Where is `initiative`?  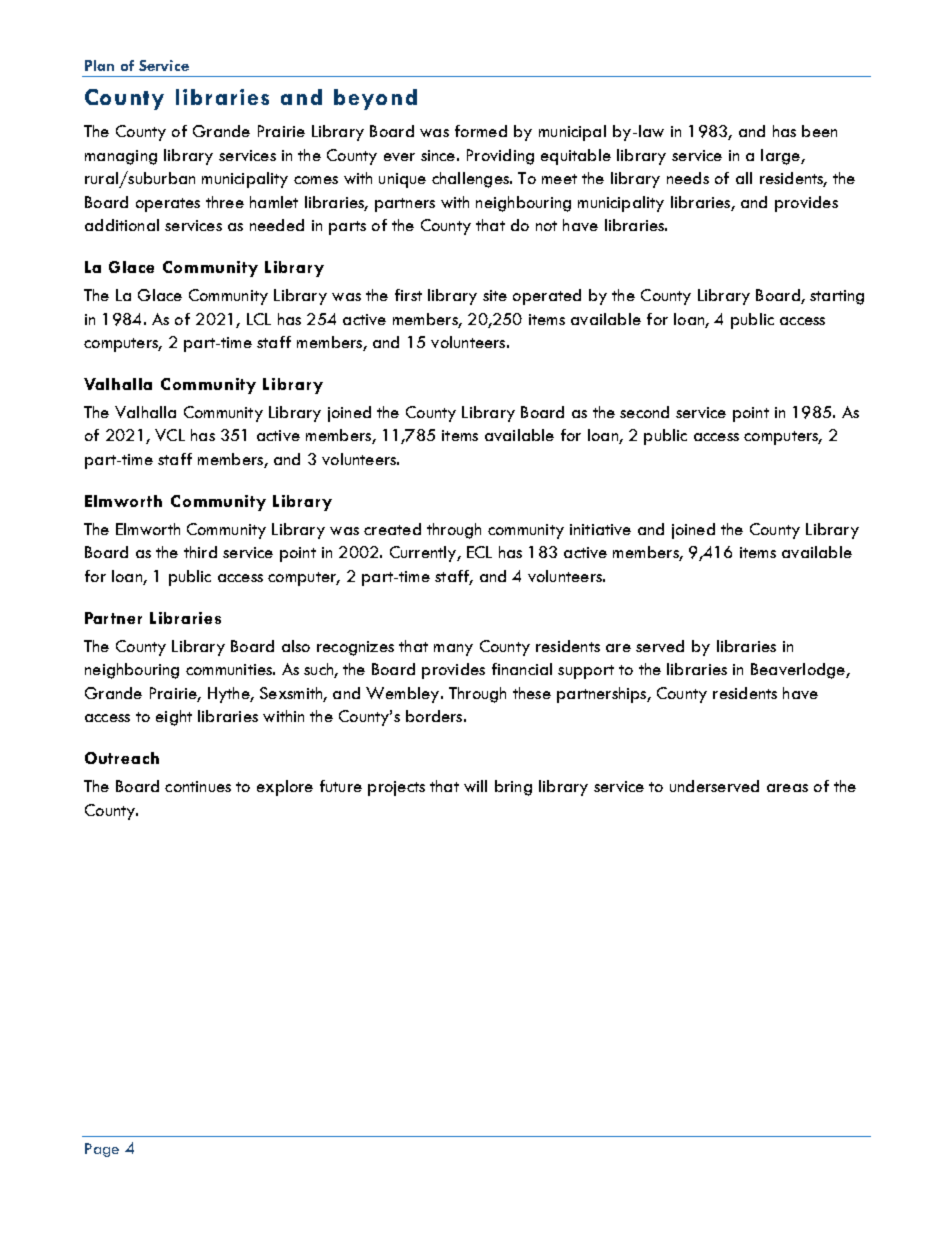
initiative is located at coordinates (600, 529).
